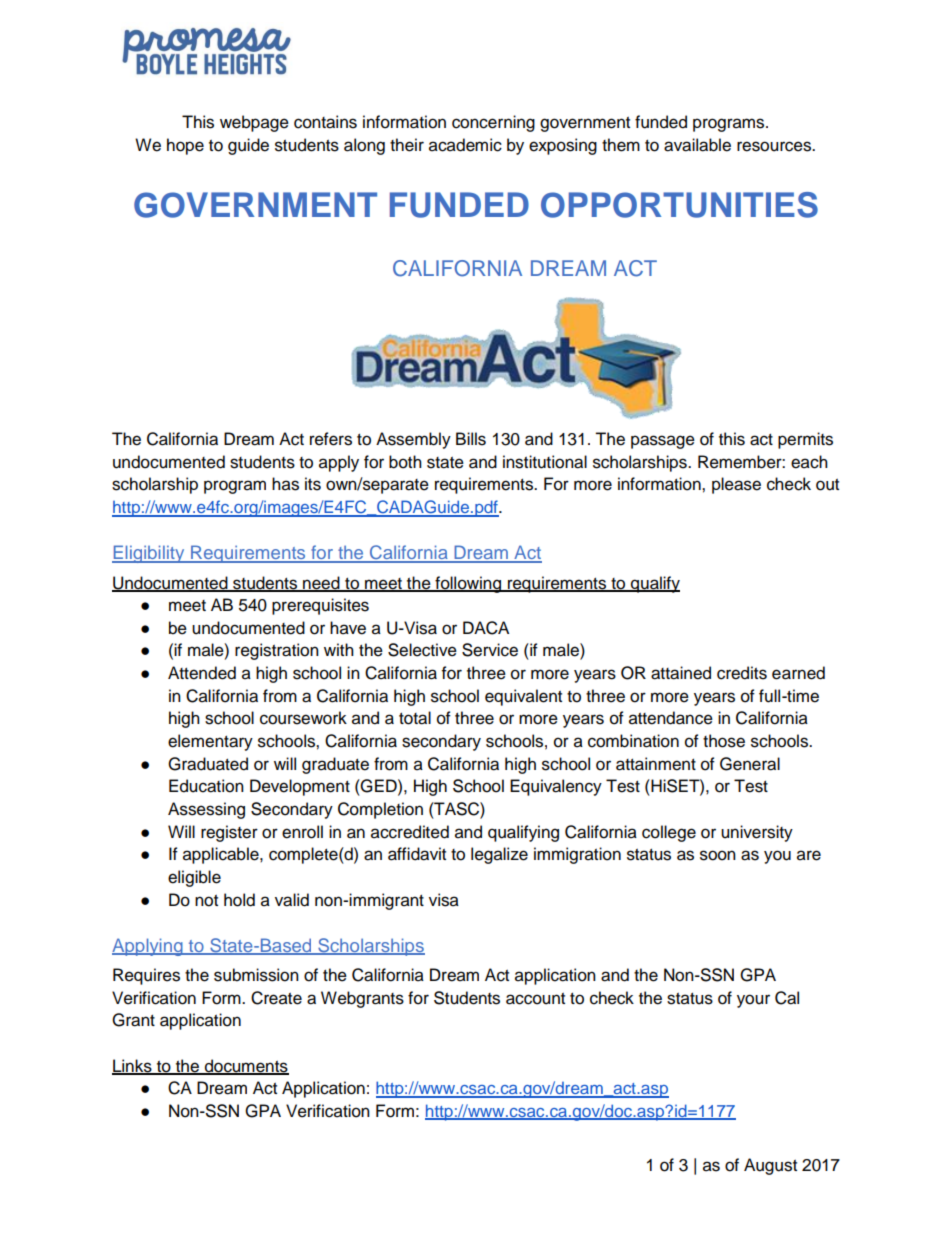 The width and height of the screenshot is (952, 1233). What do you see at coordinates (185, 146) in the screenshot?
I see `hope` at bounding box center [185, 146].
